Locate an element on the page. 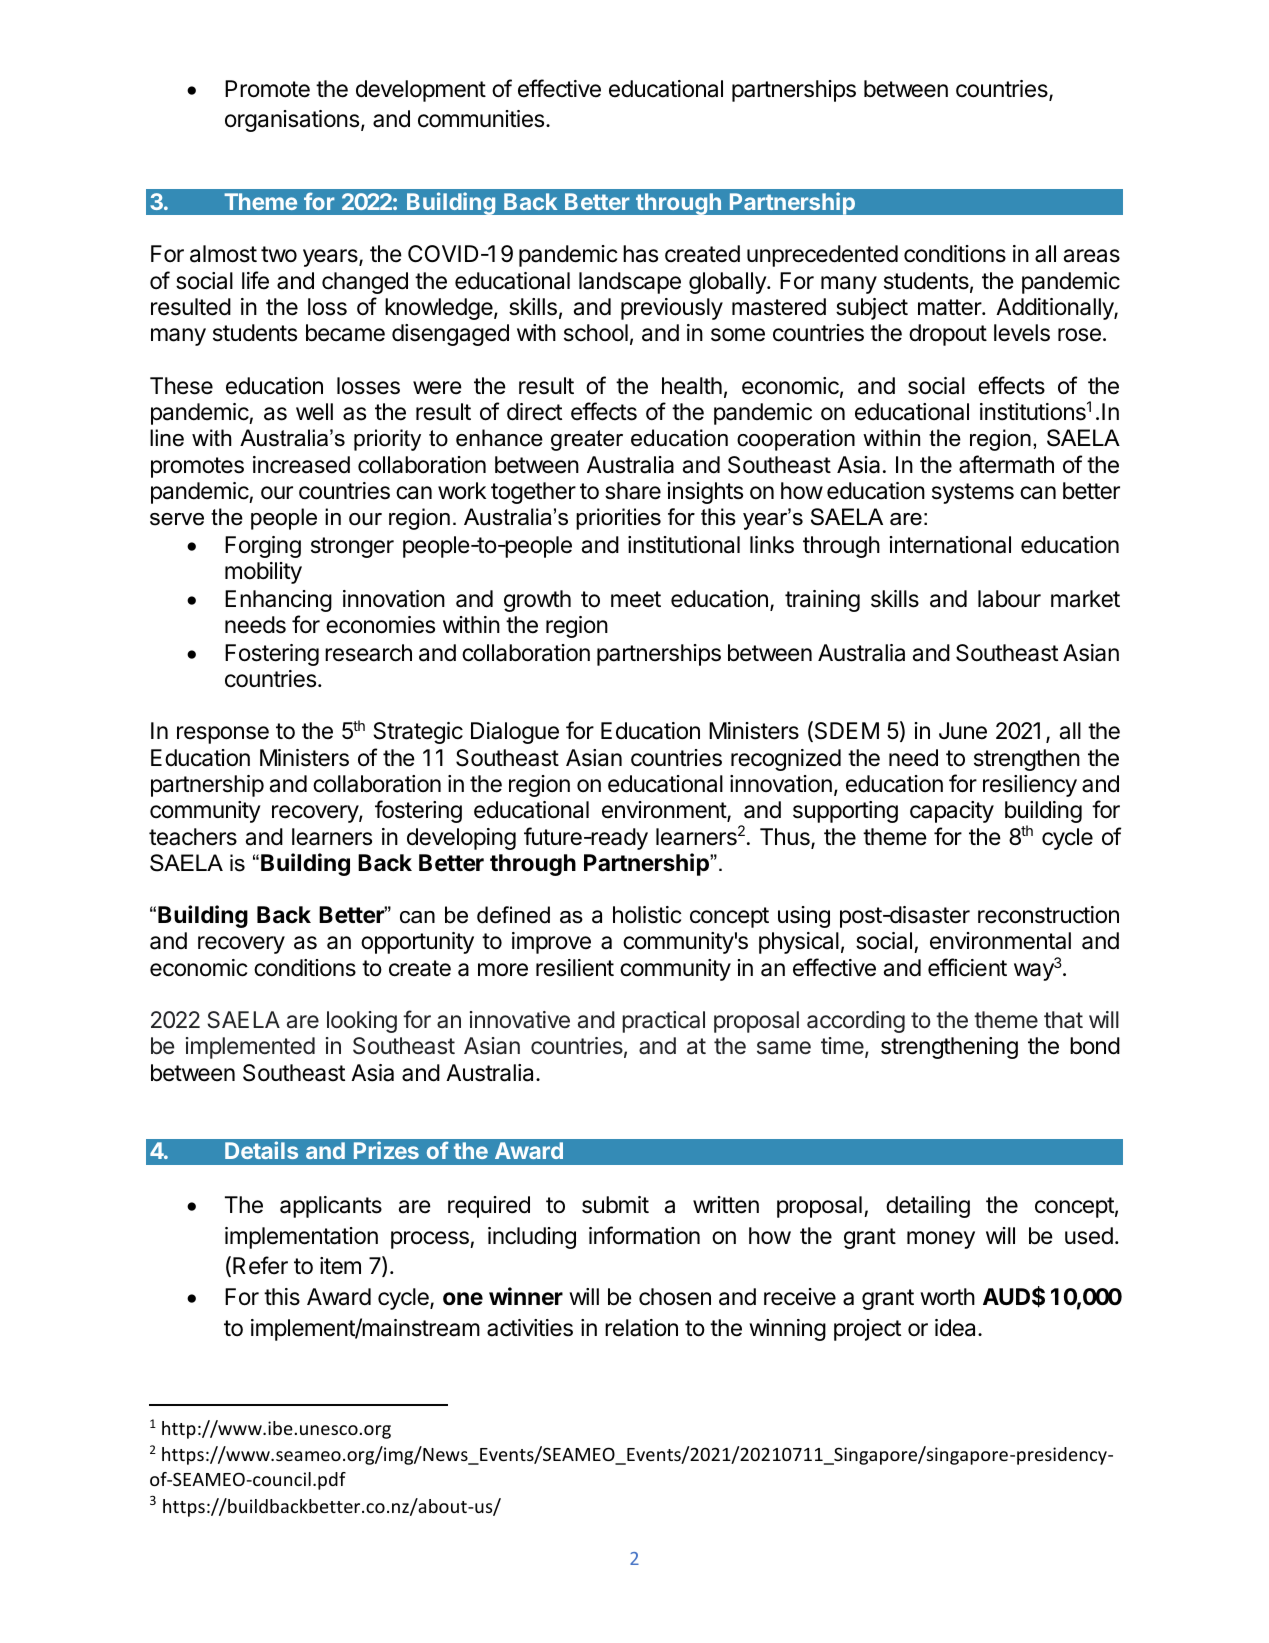 This page has height=1643, width=1269. development is located at coordinates (421, 91).
